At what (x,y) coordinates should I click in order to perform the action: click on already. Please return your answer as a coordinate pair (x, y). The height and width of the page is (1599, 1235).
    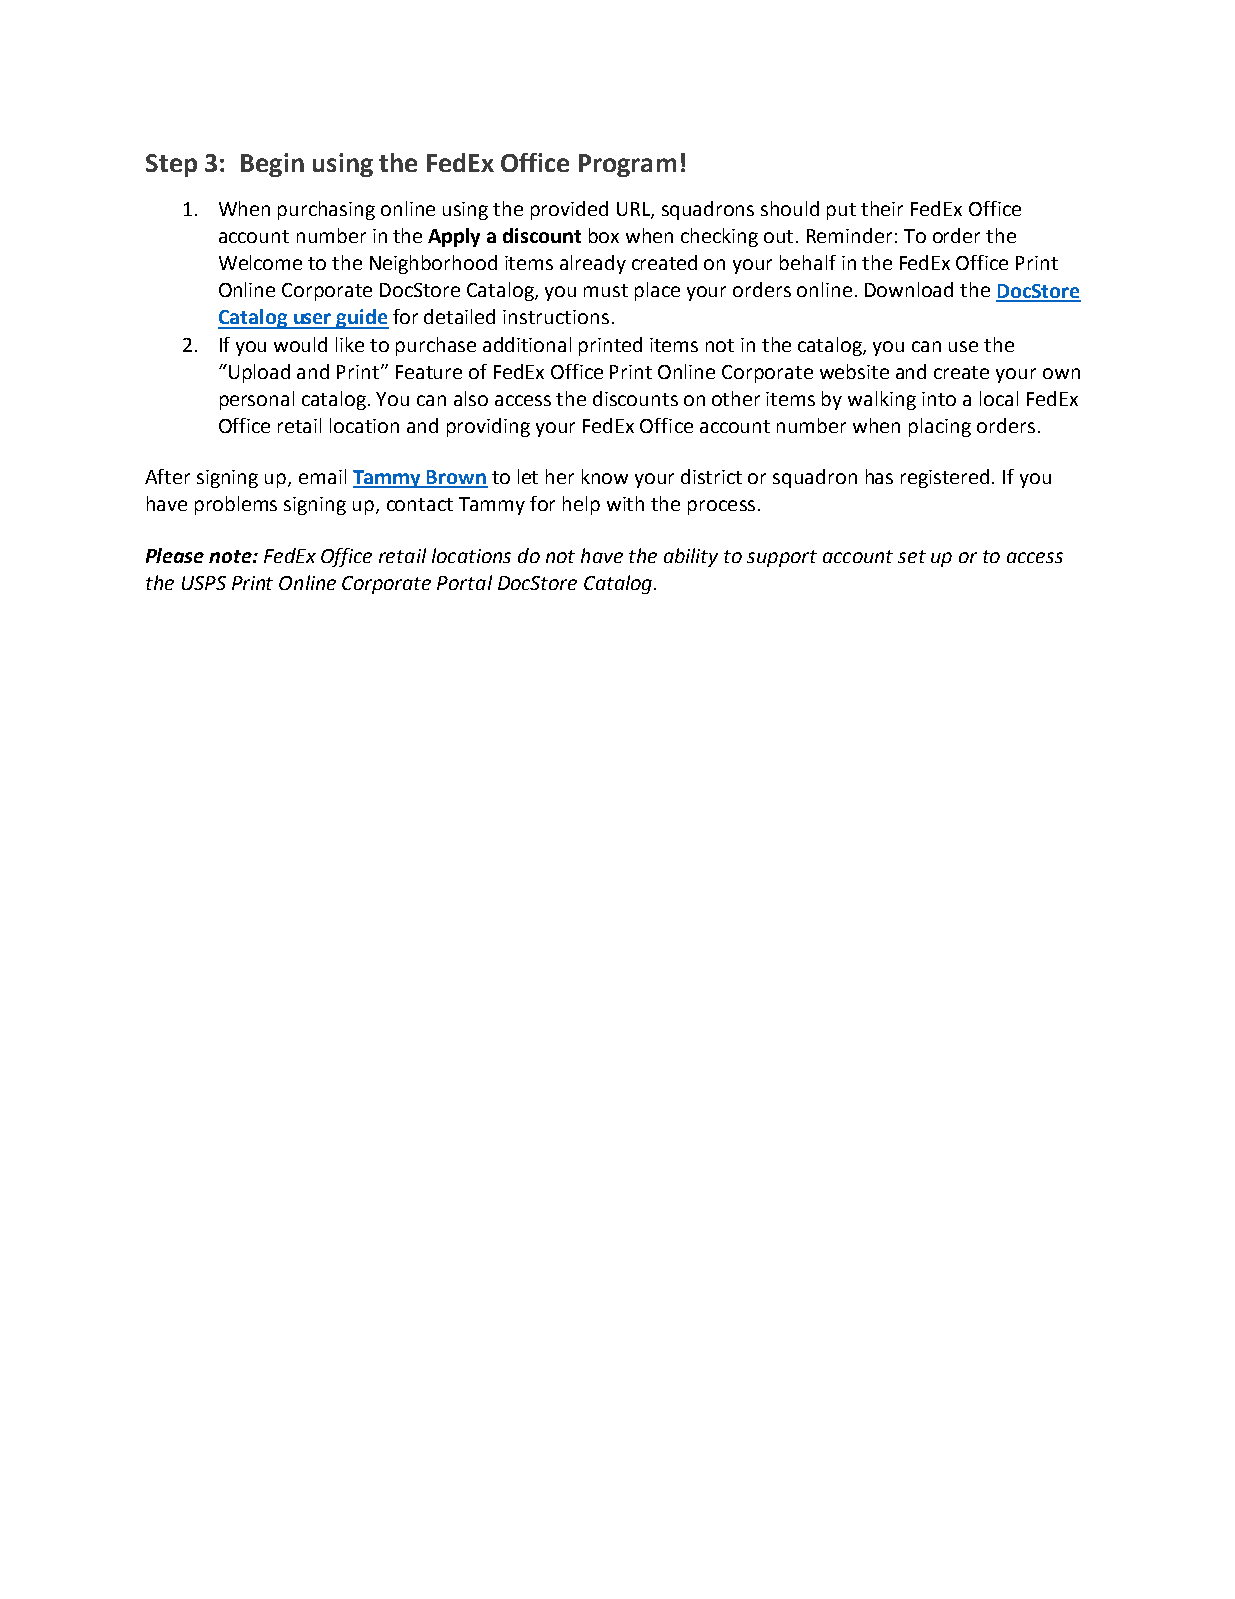
    Looking at the image, I should click on (593, 264).
